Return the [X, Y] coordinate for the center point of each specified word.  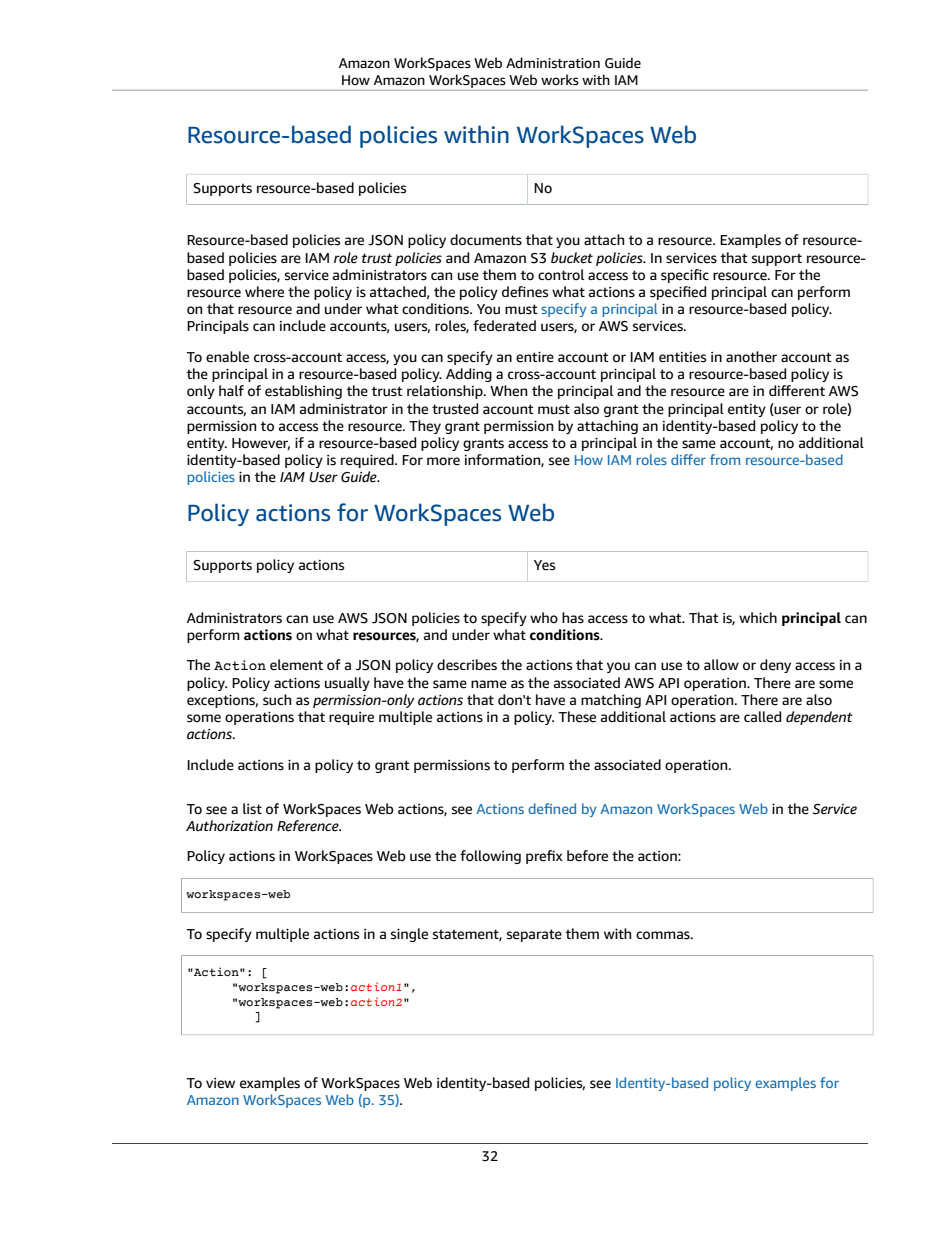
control [561, 275]
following [490, 857]
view [220, 1083]
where [264, 292]
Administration [553, 63]
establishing [303, 392]
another [751, 357]
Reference [309, 826]
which [758, 617]
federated [504, 326]
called [762, 717]
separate [534, 935]
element [296, 665]
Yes [544, 565]
